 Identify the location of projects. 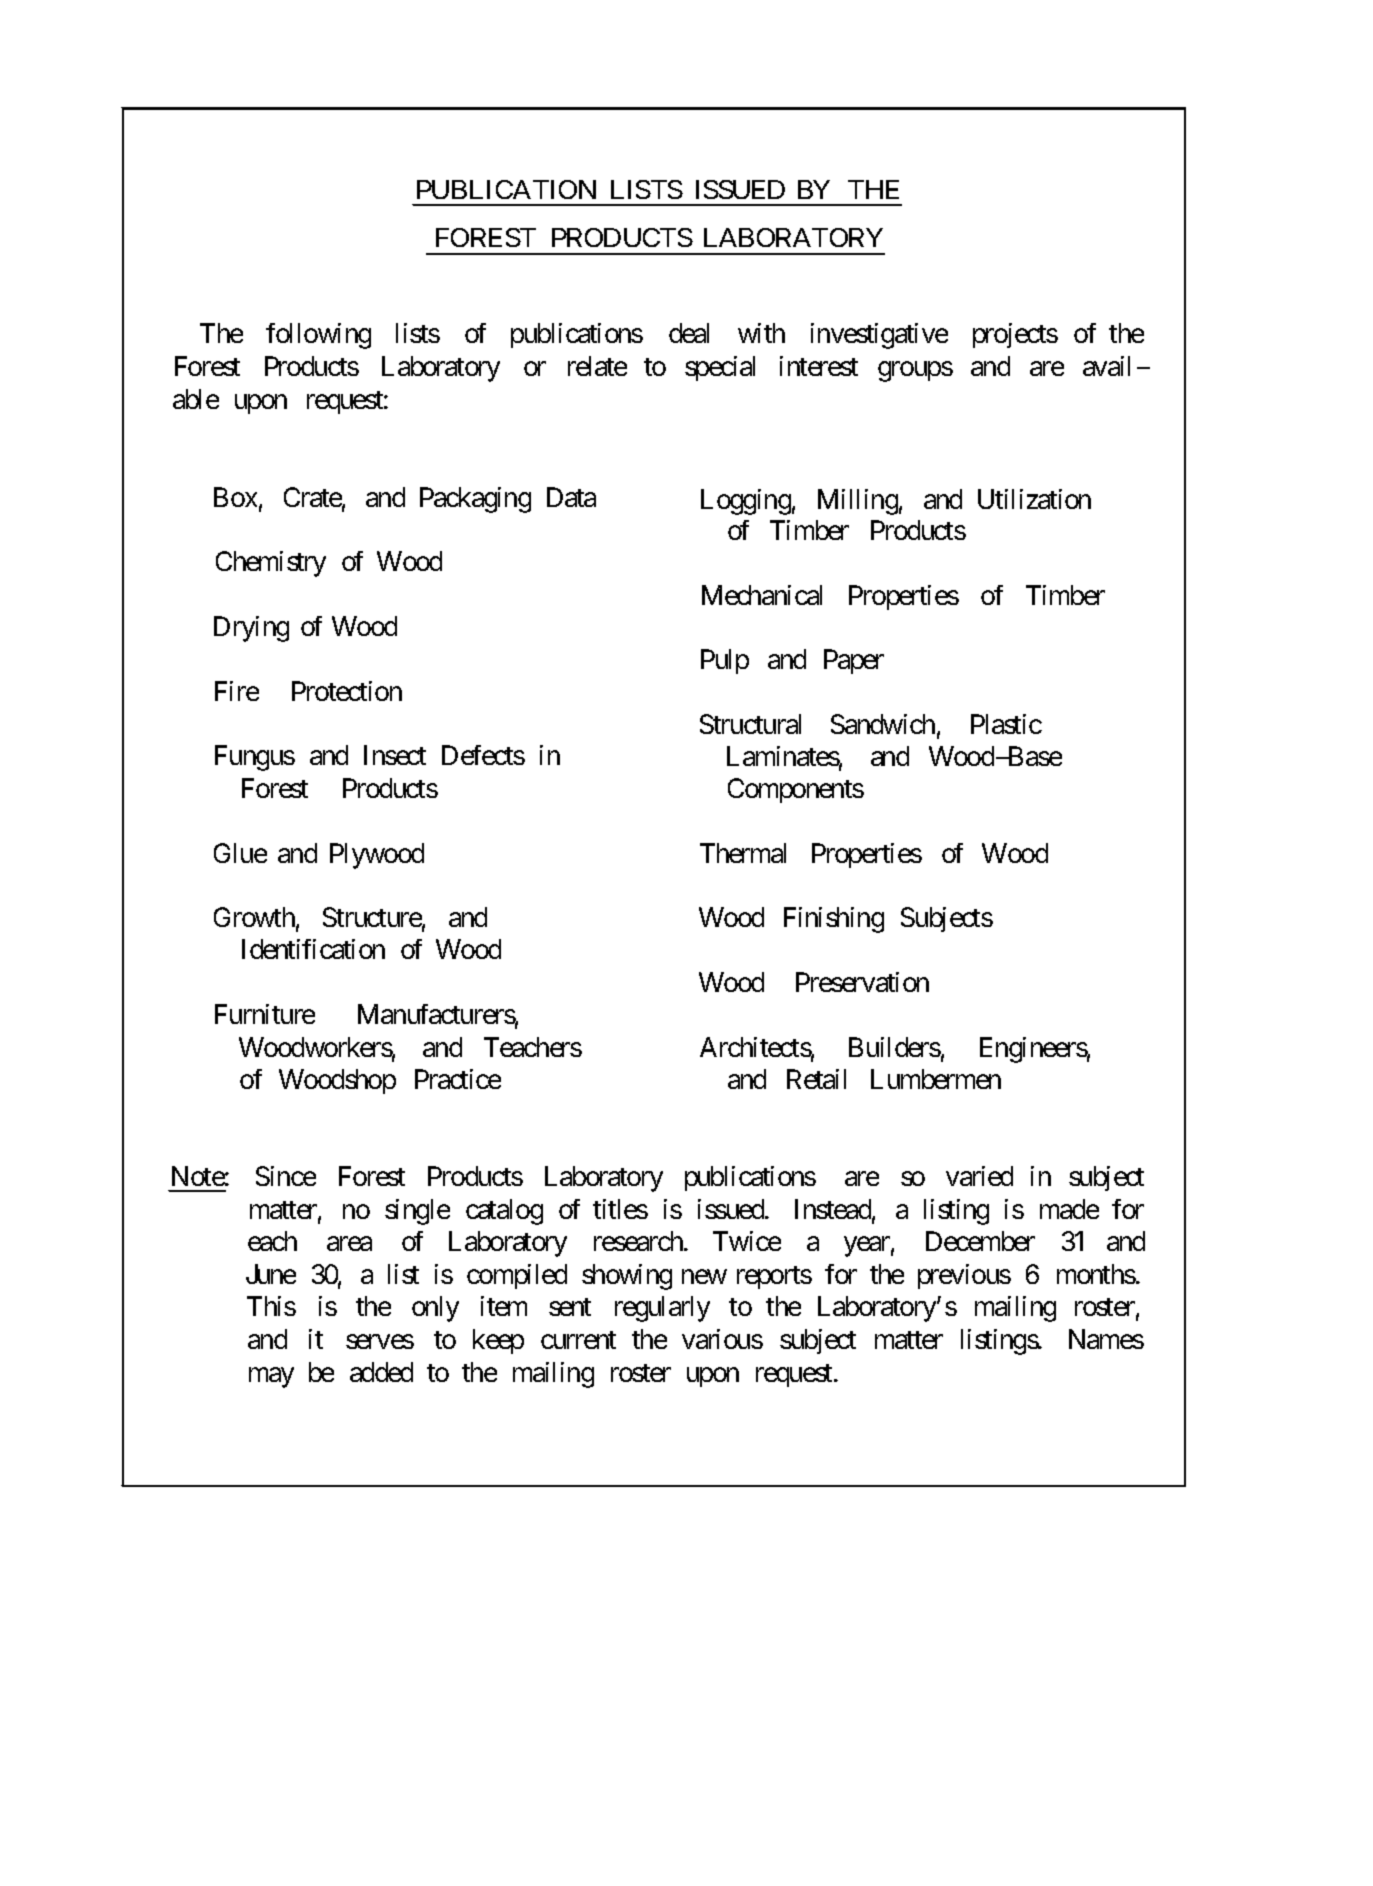
(1015, 335).
